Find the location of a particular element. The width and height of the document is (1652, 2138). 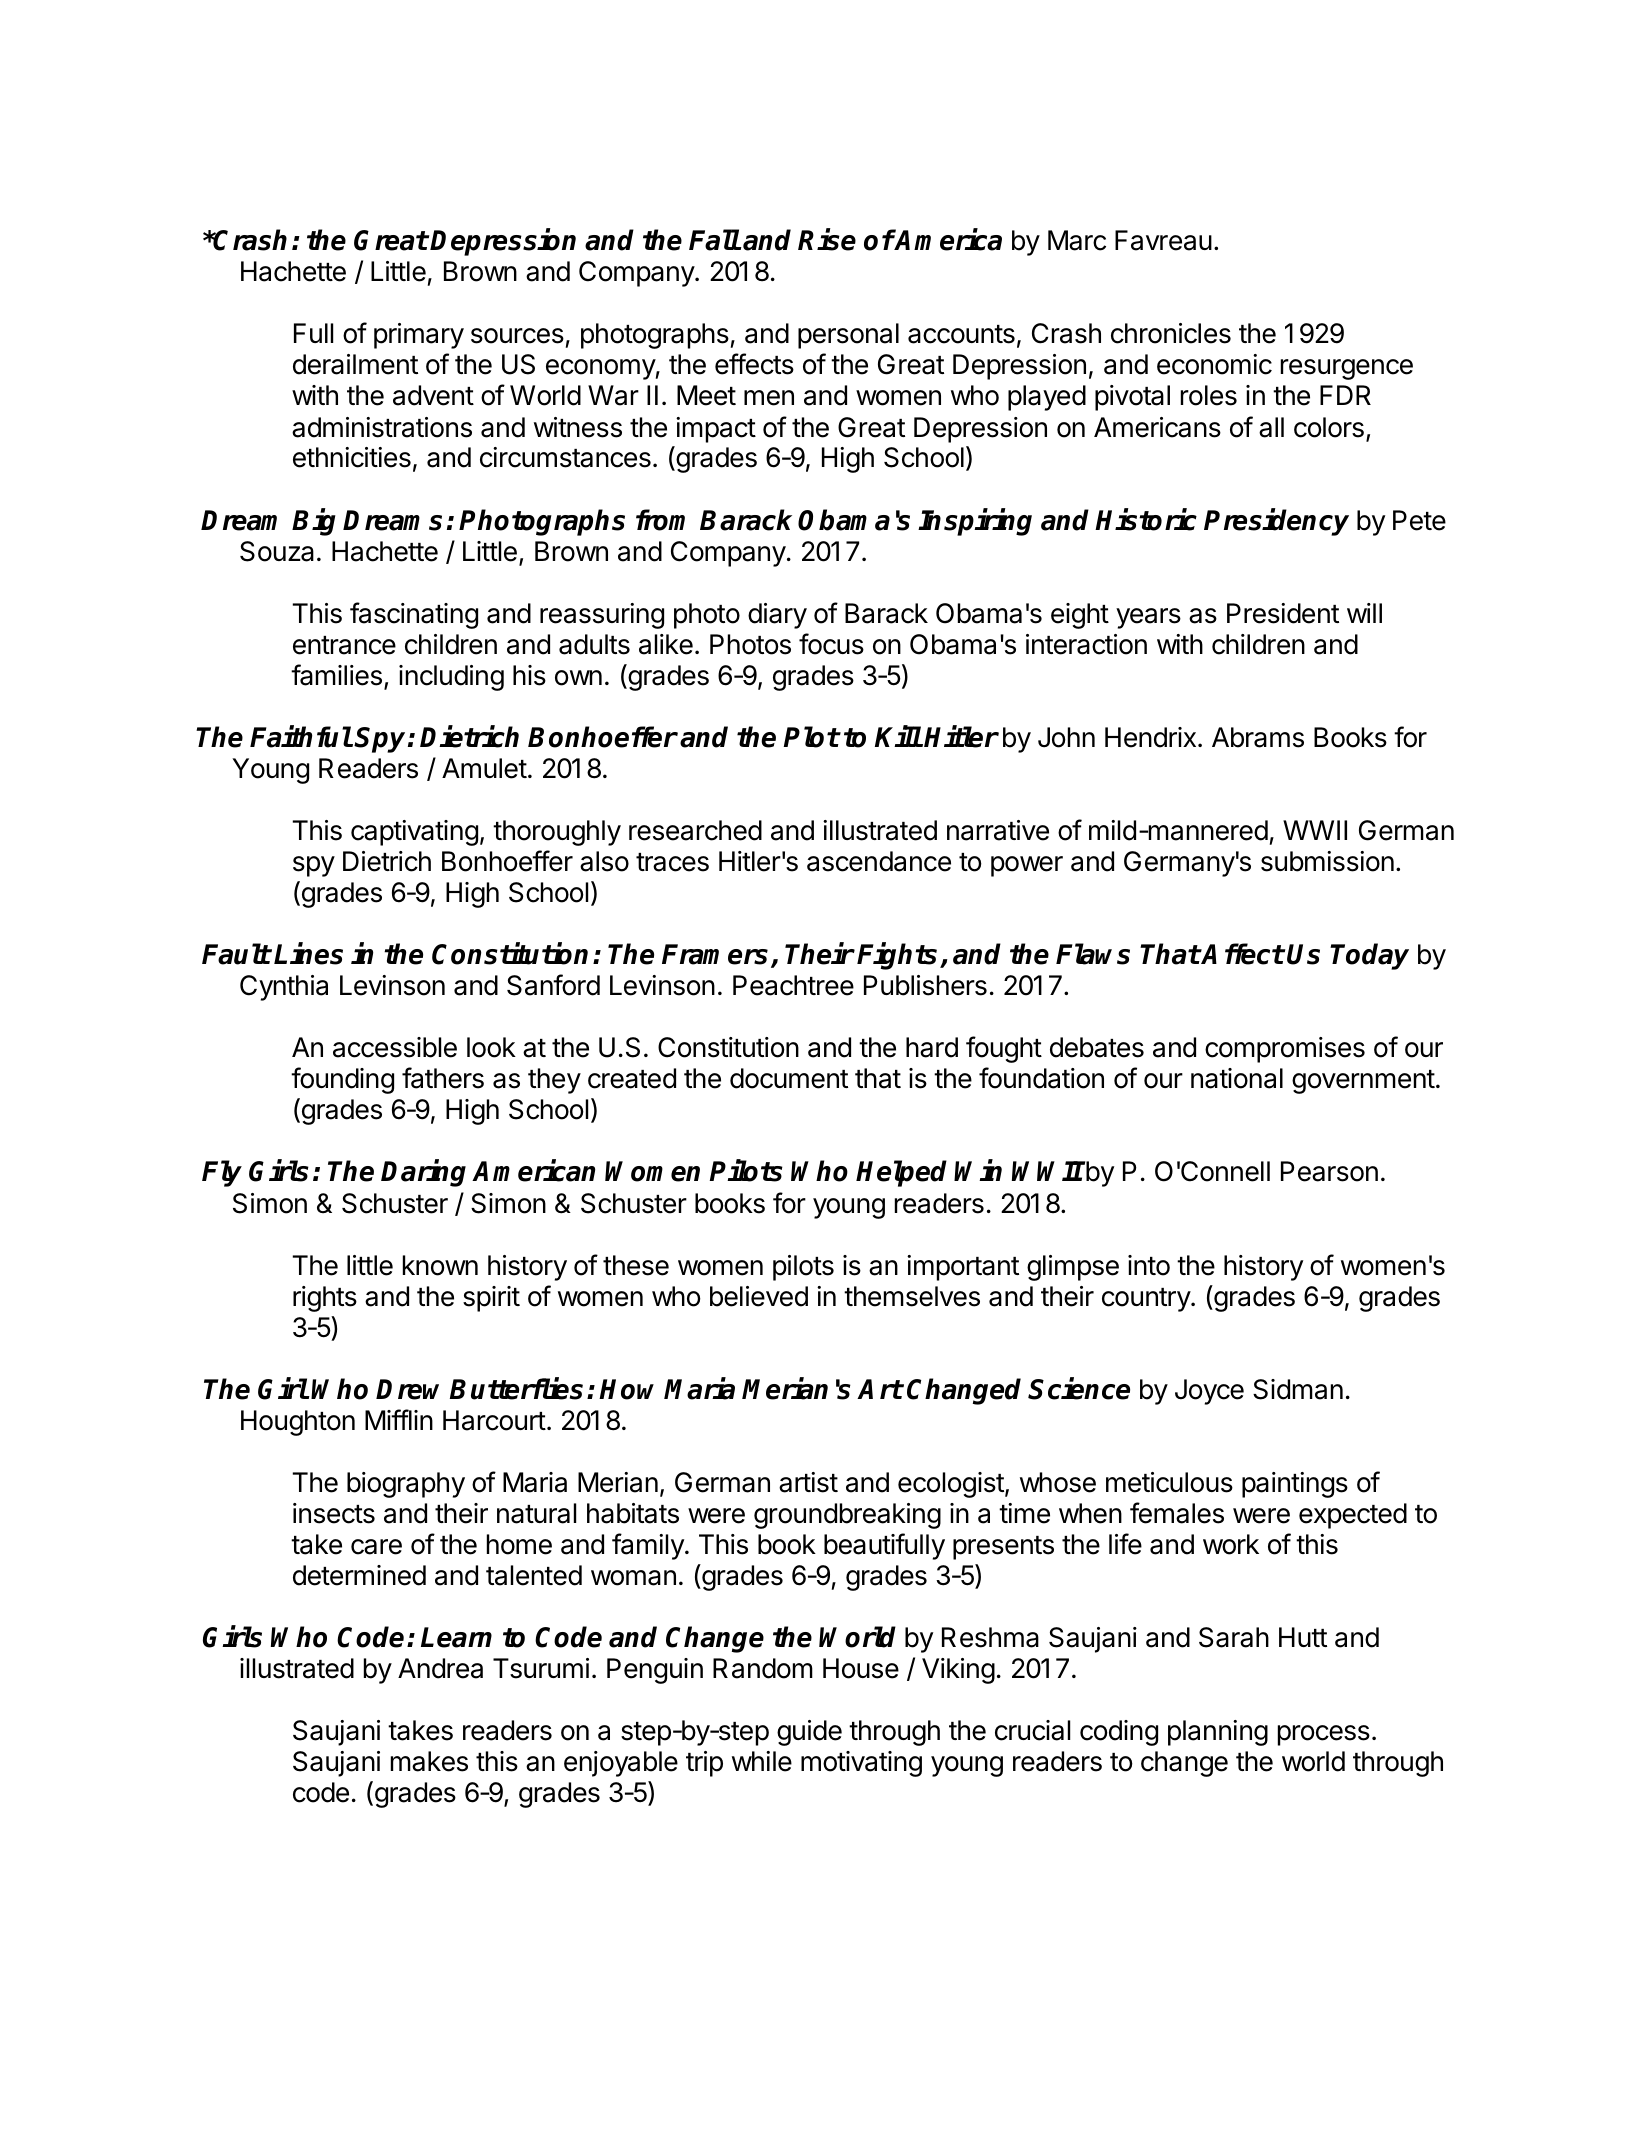

makes is located at coordinates (429, 1761).
